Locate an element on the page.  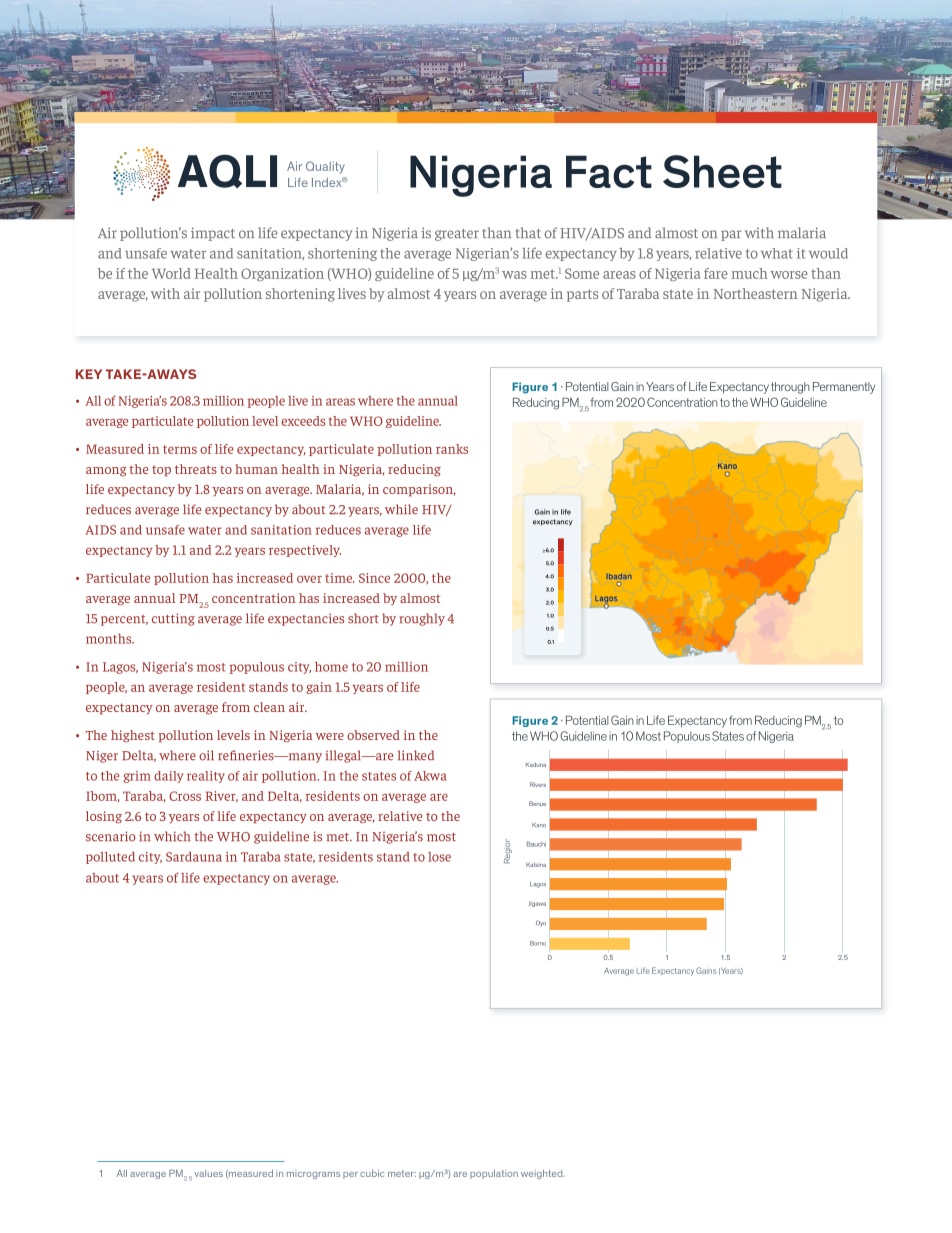
cutting is located at coordinates (173, 619).
